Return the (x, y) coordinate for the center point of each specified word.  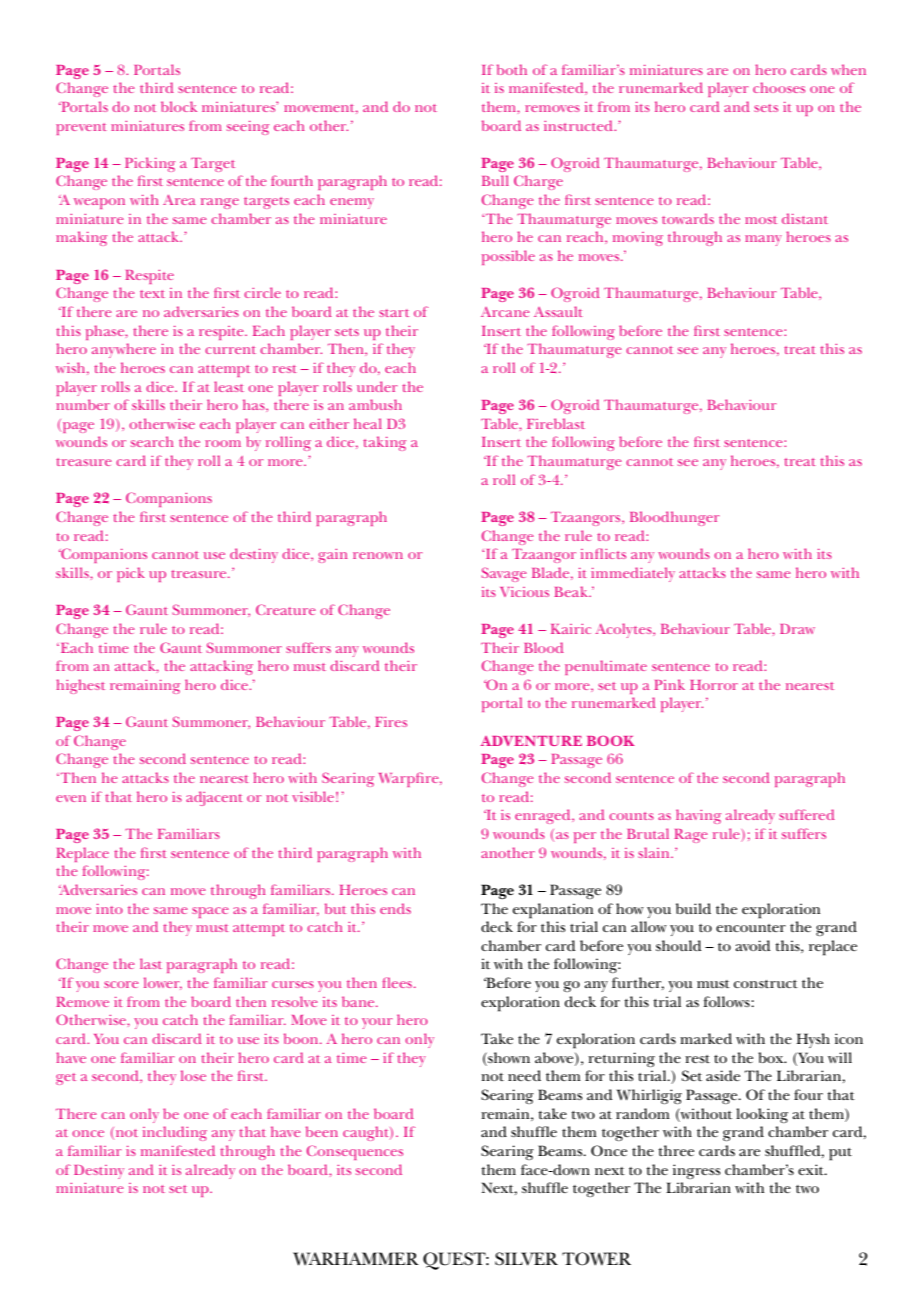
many (763, 240)
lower (163, 983)
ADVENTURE (531, 741)
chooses (779, 87)
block (179, 106)
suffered (807, 814)
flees (399, 982)
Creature (285, 609)
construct (766, 984)
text (152, 294)
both (512, 69)
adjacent (214, 798)
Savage (503, 574)
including (175, 1133)
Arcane (505, 312)
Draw (797, 629)
